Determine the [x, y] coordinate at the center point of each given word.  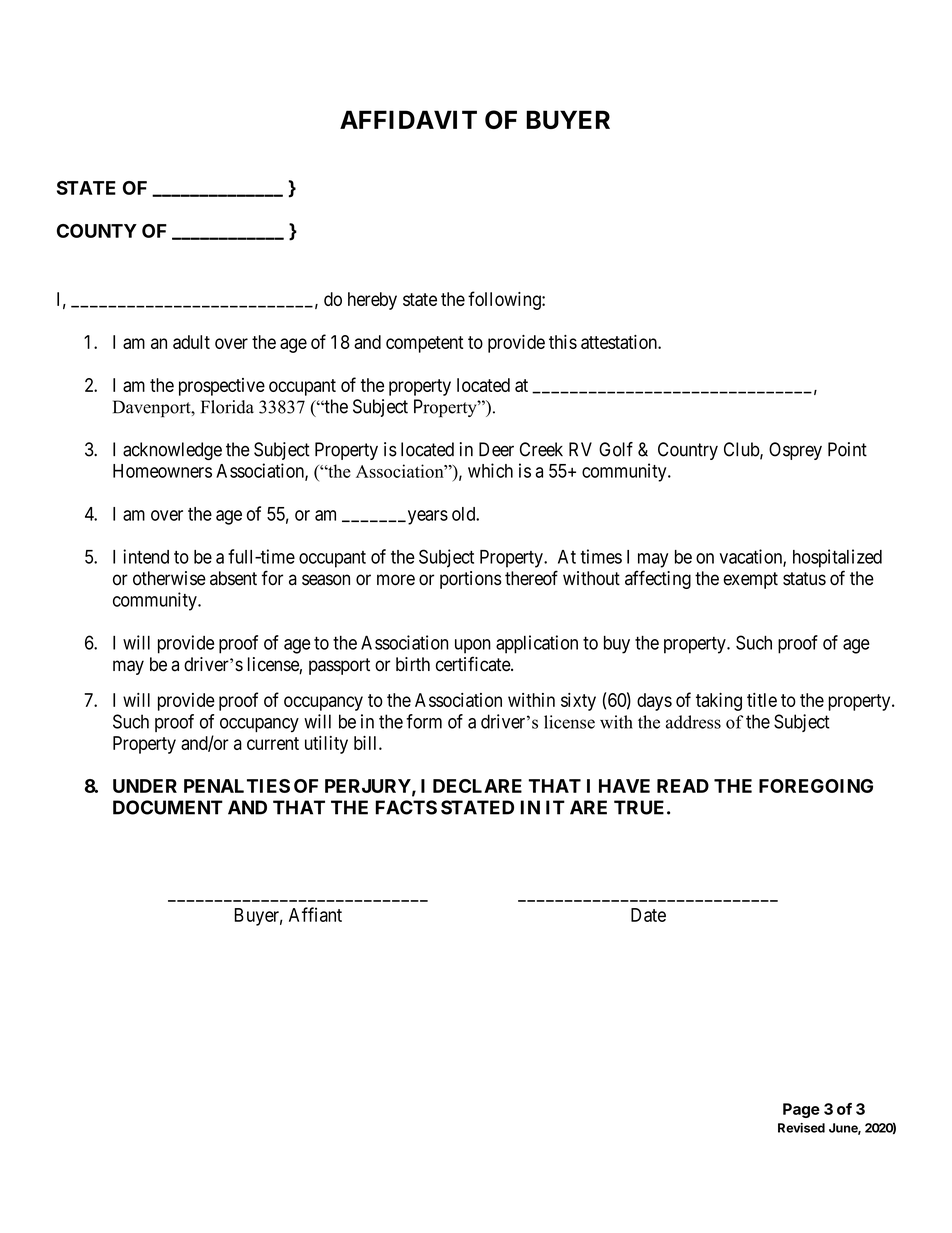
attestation [620, 342]
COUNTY [97, 231]
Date [648, 915]
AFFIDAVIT [408, 119]
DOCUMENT [168, 807]
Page [801, 1110]
